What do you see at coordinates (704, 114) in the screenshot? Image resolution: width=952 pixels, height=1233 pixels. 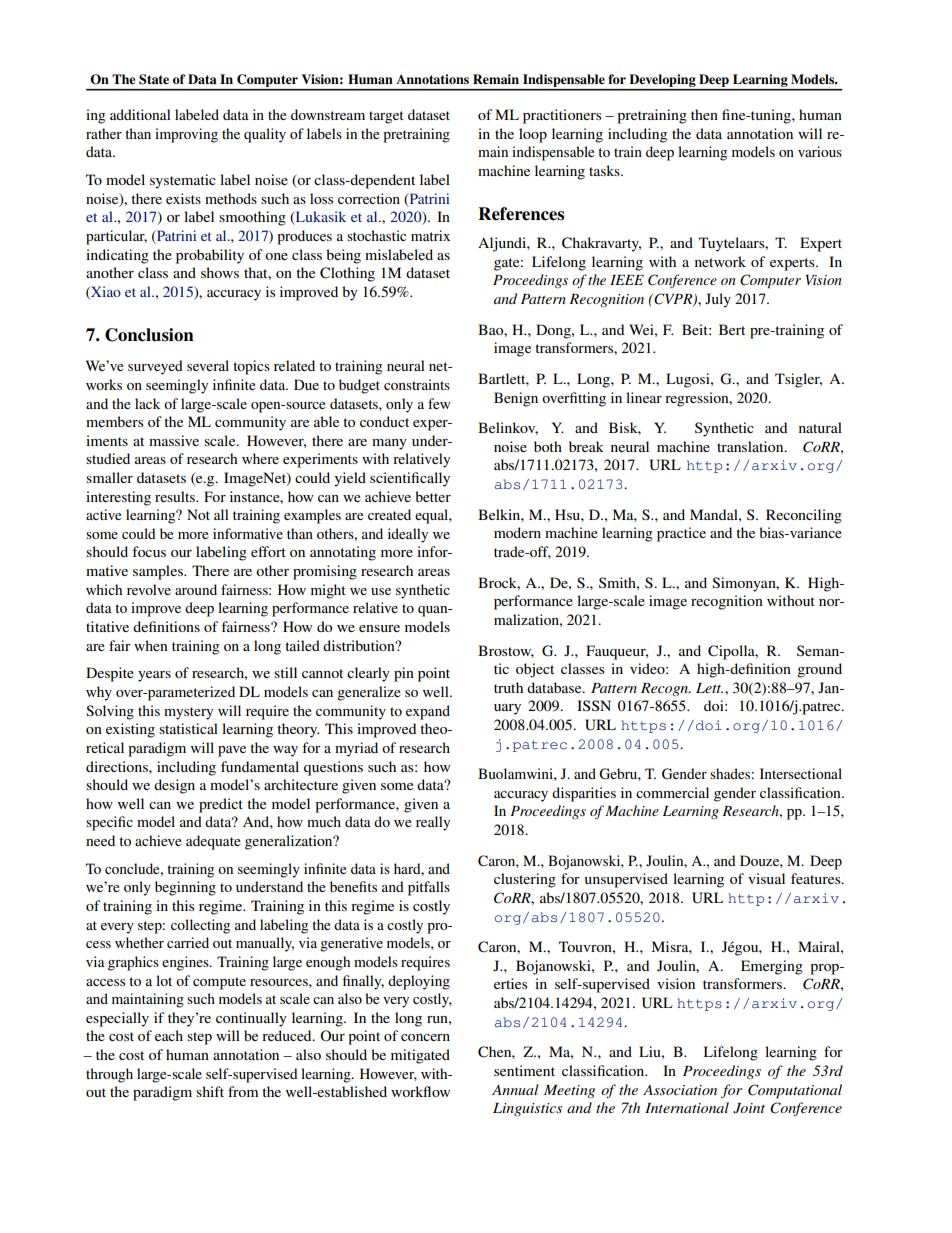 I see `then` at bounding box center [704, 114].
